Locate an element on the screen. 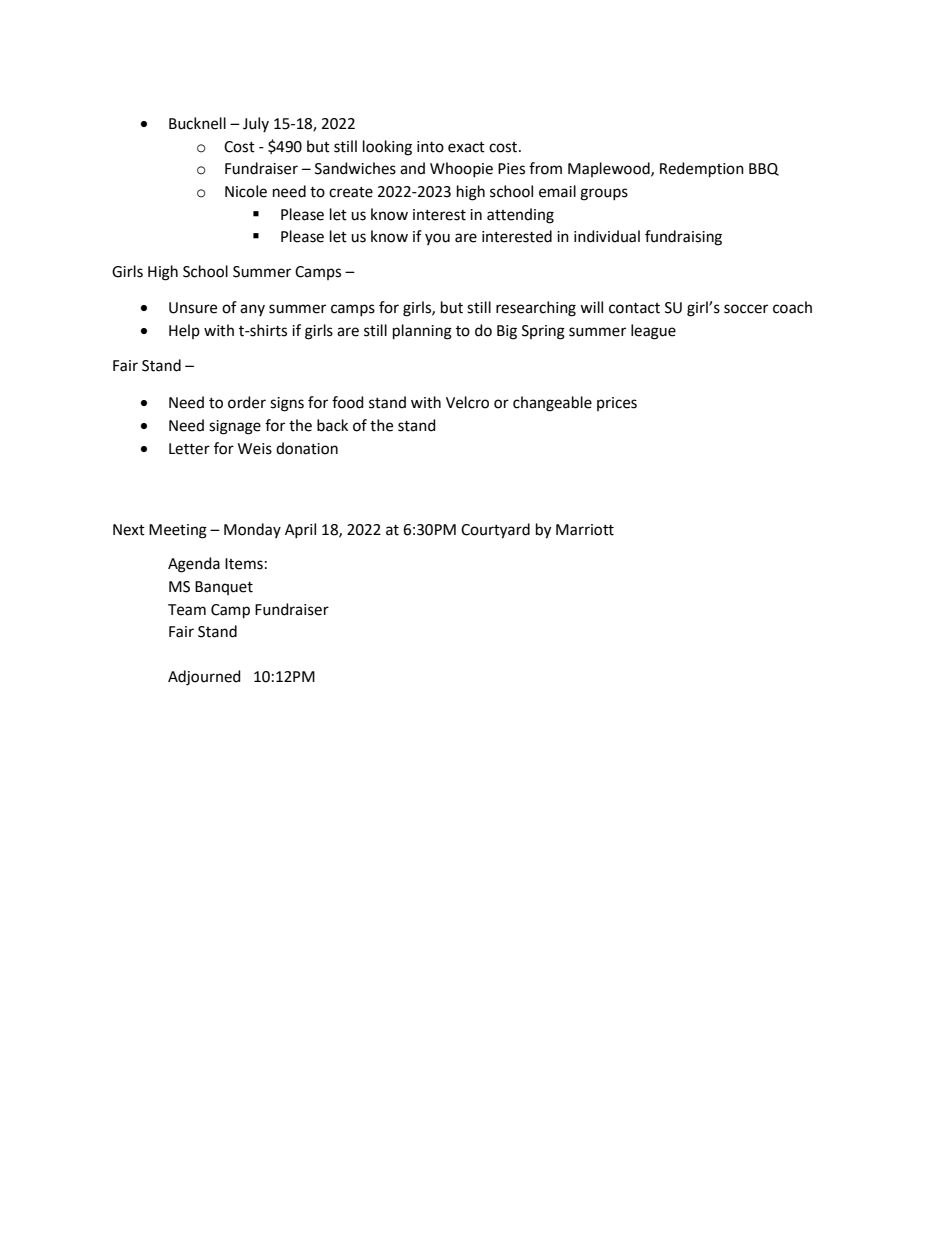 The width and height of the screenshot is (952, 1233). Courtyard is located at coordinates (495, 531).
